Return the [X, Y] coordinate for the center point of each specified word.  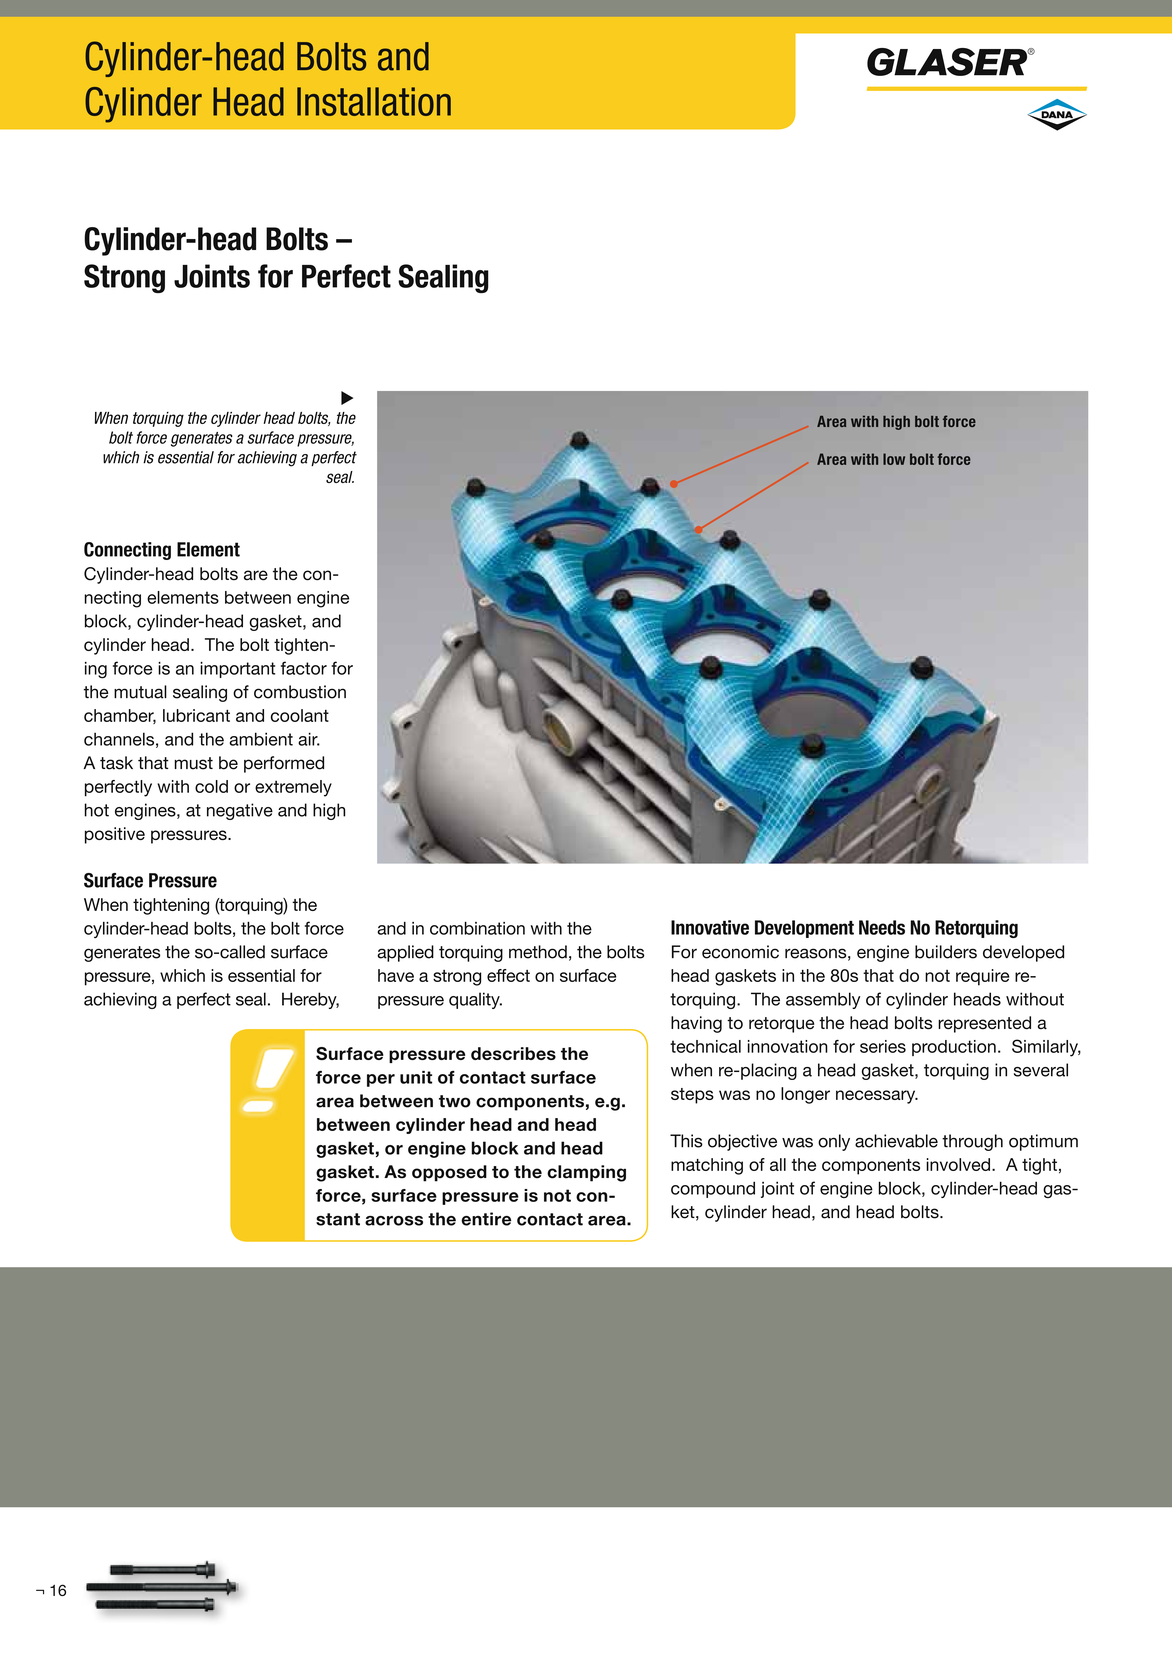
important [237, 670]
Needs [882, 927]
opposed [449, 1173]
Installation [374, 101]
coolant [300, 715]
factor [304, 668]
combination [477, 928]
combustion [300, 692]
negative [240, 811]
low [894, 459]
